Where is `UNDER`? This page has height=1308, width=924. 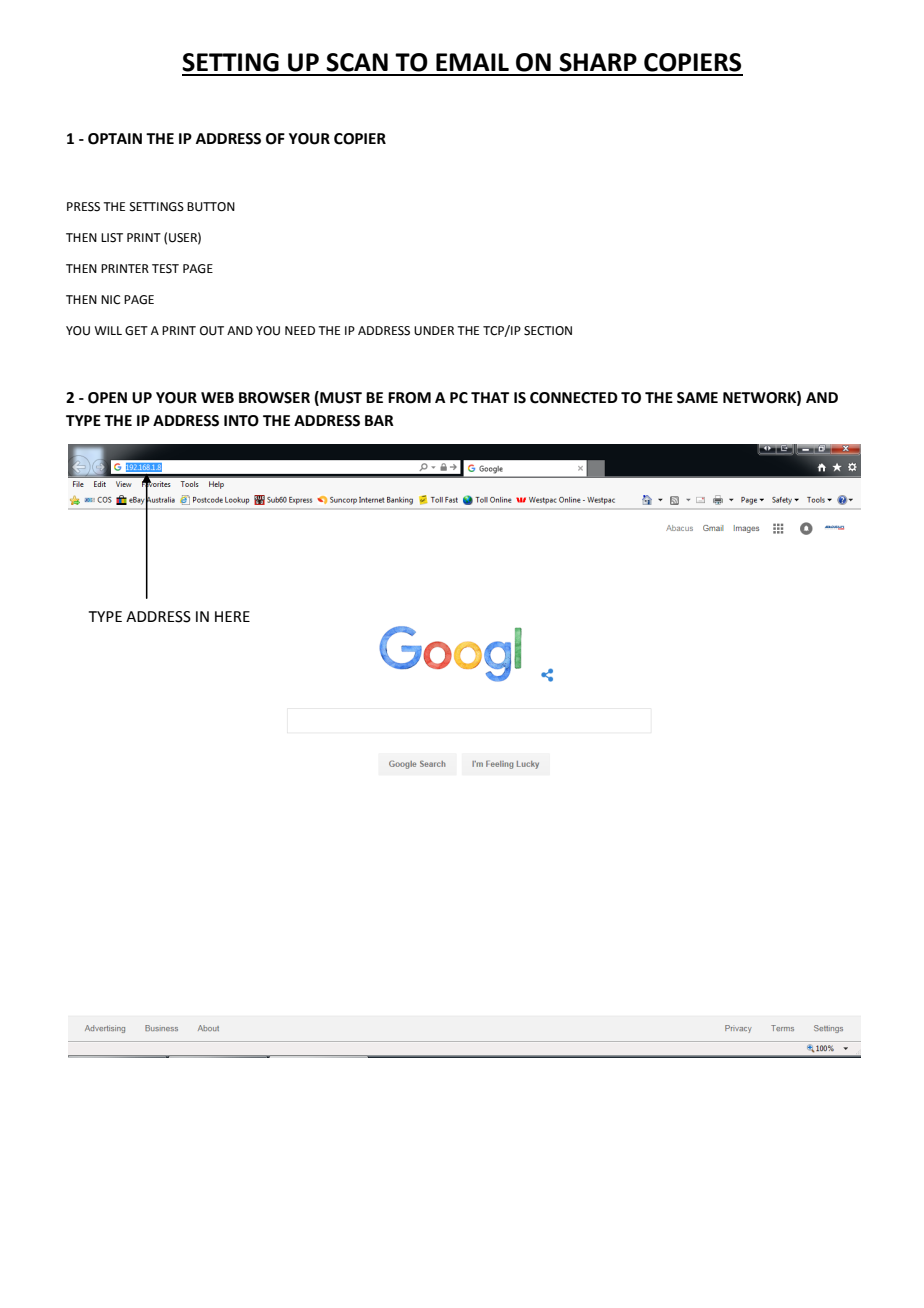
UNDER is located at coordinates (434, 331).
